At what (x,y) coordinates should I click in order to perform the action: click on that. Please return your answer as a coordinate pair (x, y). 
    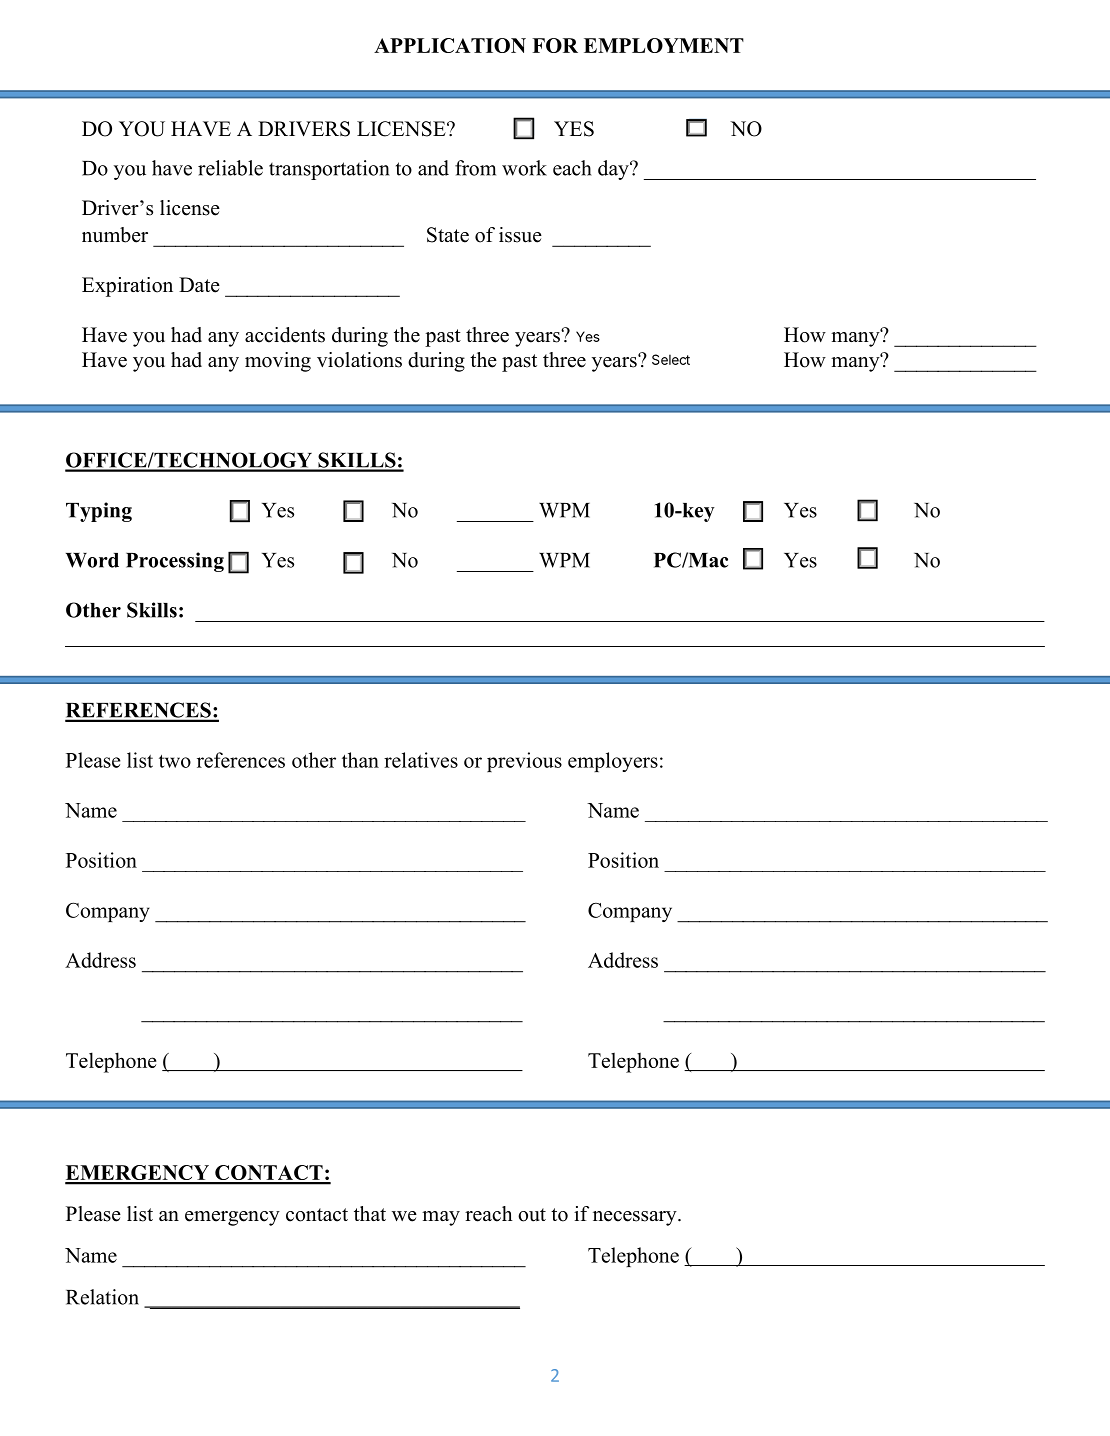
    Looking at the image, I should click on (370, 1213).
